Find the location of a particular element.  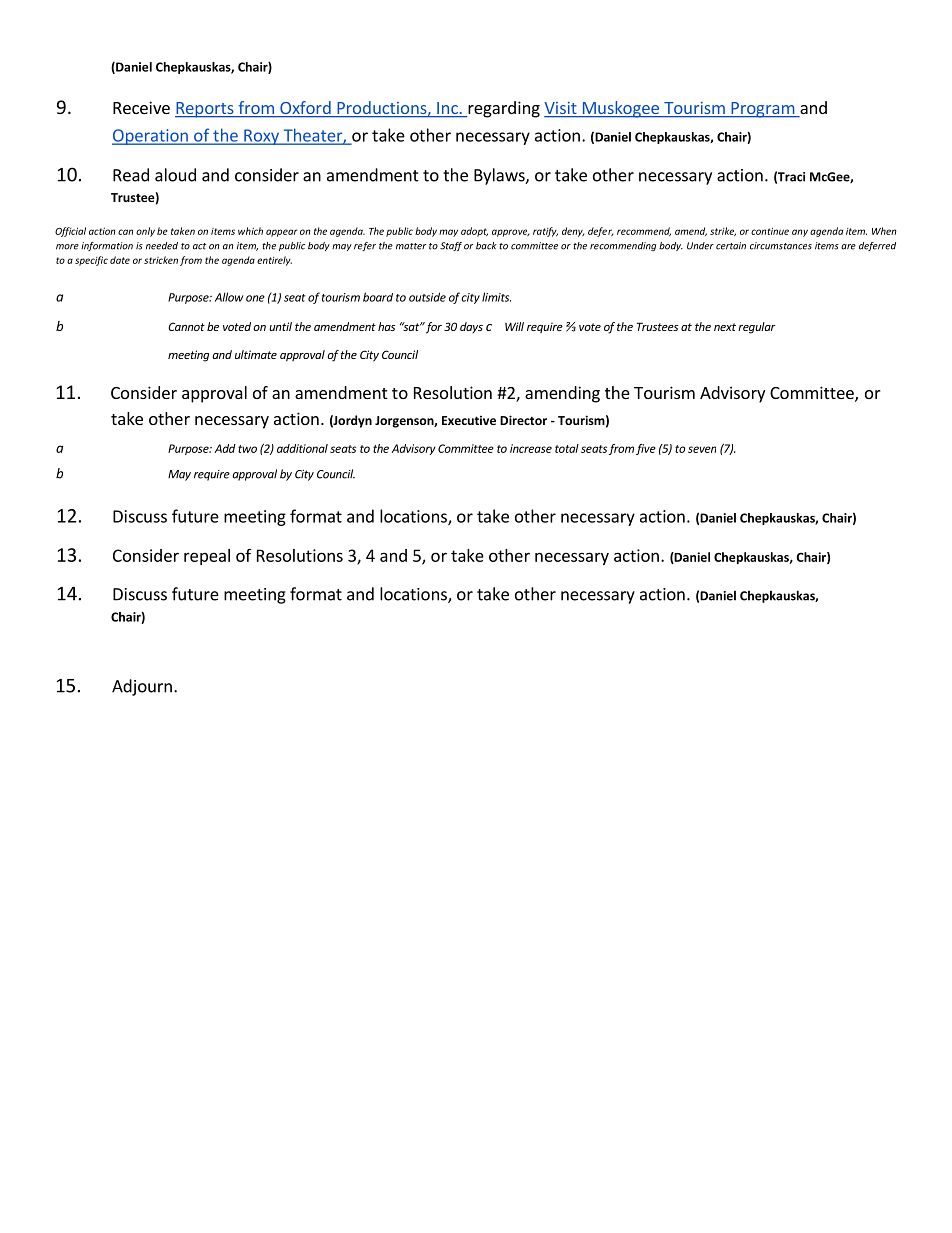

days is located at coordinates (471, 327).
